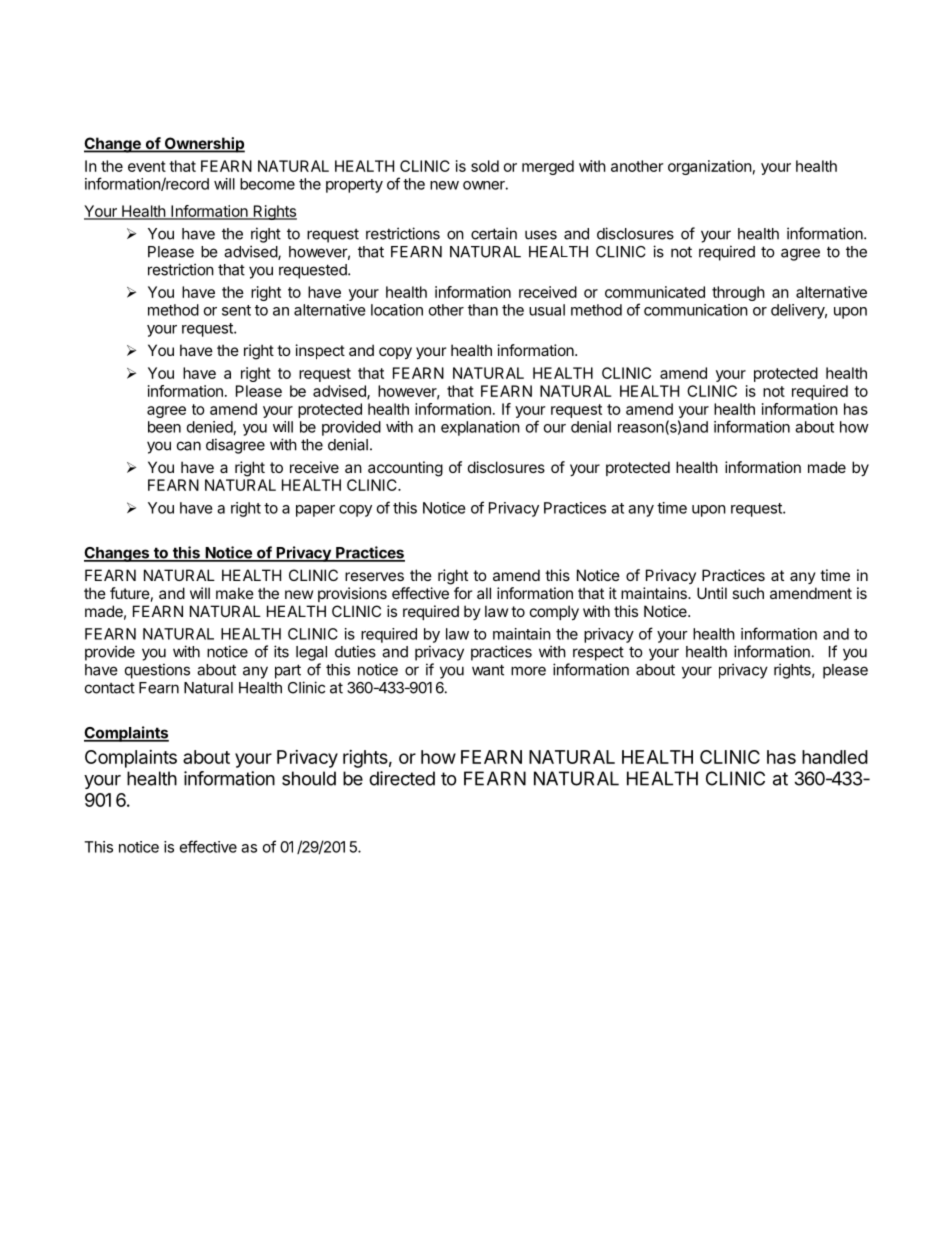 This page has width=952, height=1233. I want to click on can, so click(189, 446).
